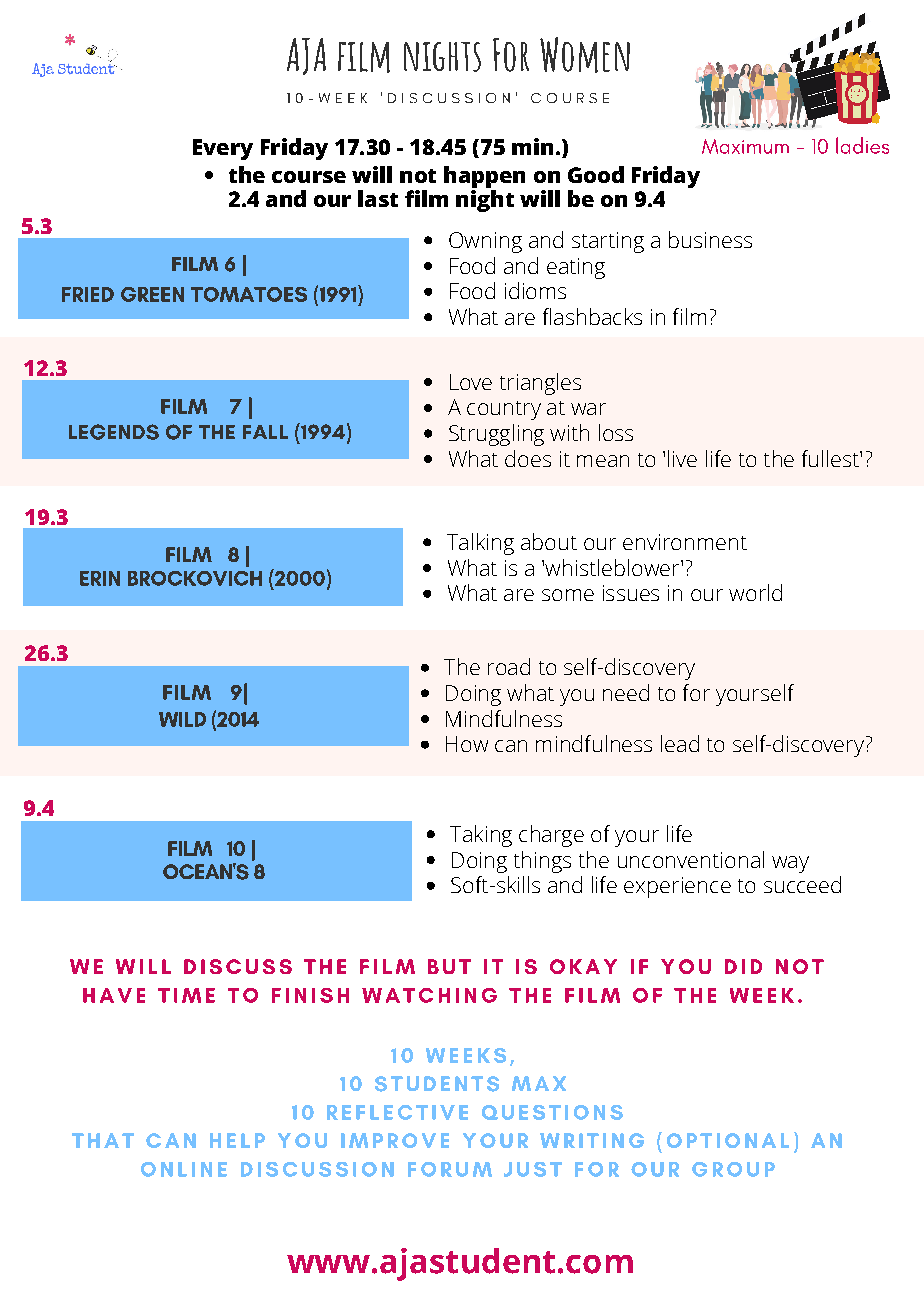 The image size is (924, 1308). Describe the element at coordinates (103, 1140) in the screenshot. I see `THAT` at that location.
